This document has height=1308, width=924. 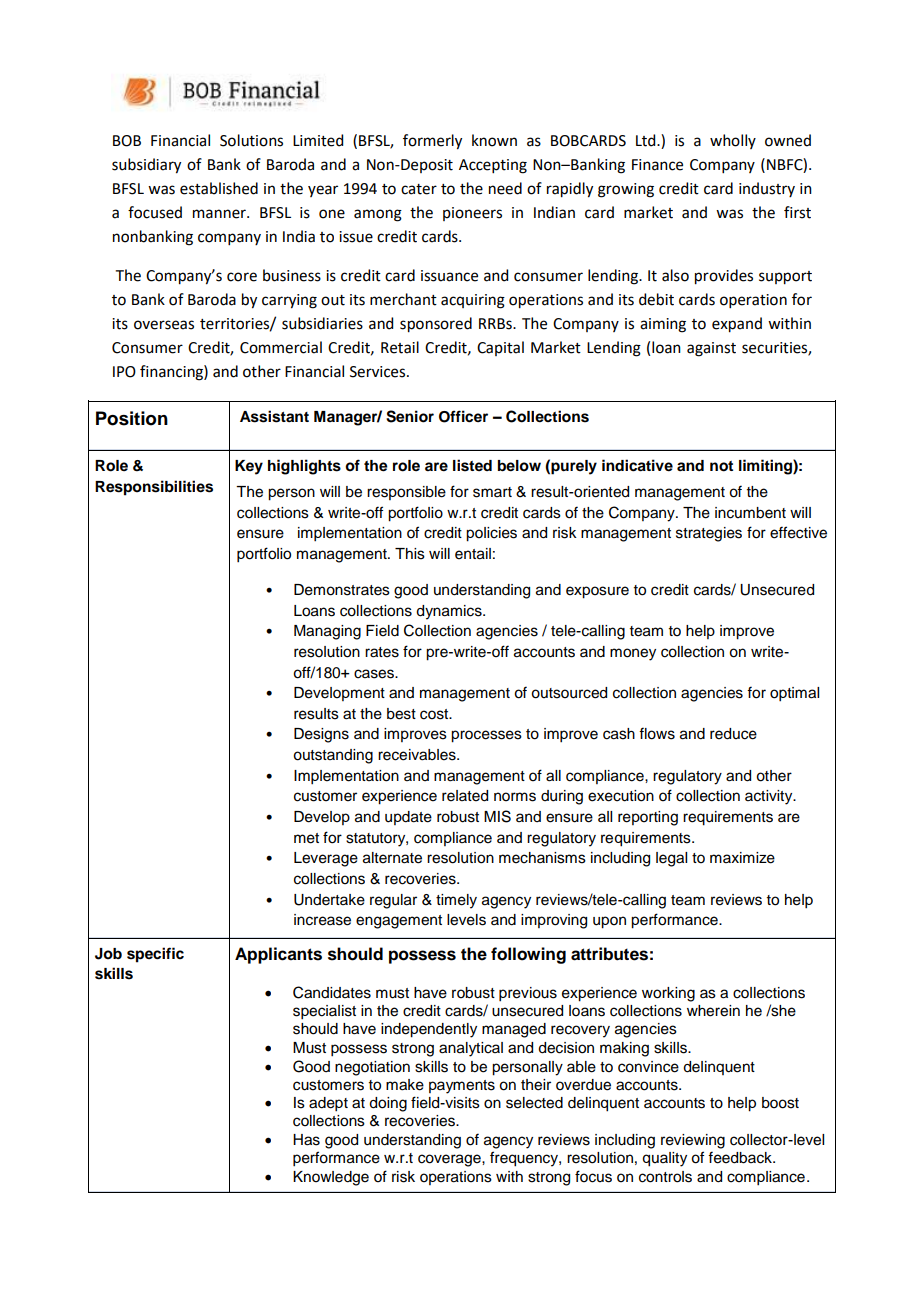 What do you see at coordinates (493, 166) in the document?
I see `Accepting` at bounding box center [493, 166].
